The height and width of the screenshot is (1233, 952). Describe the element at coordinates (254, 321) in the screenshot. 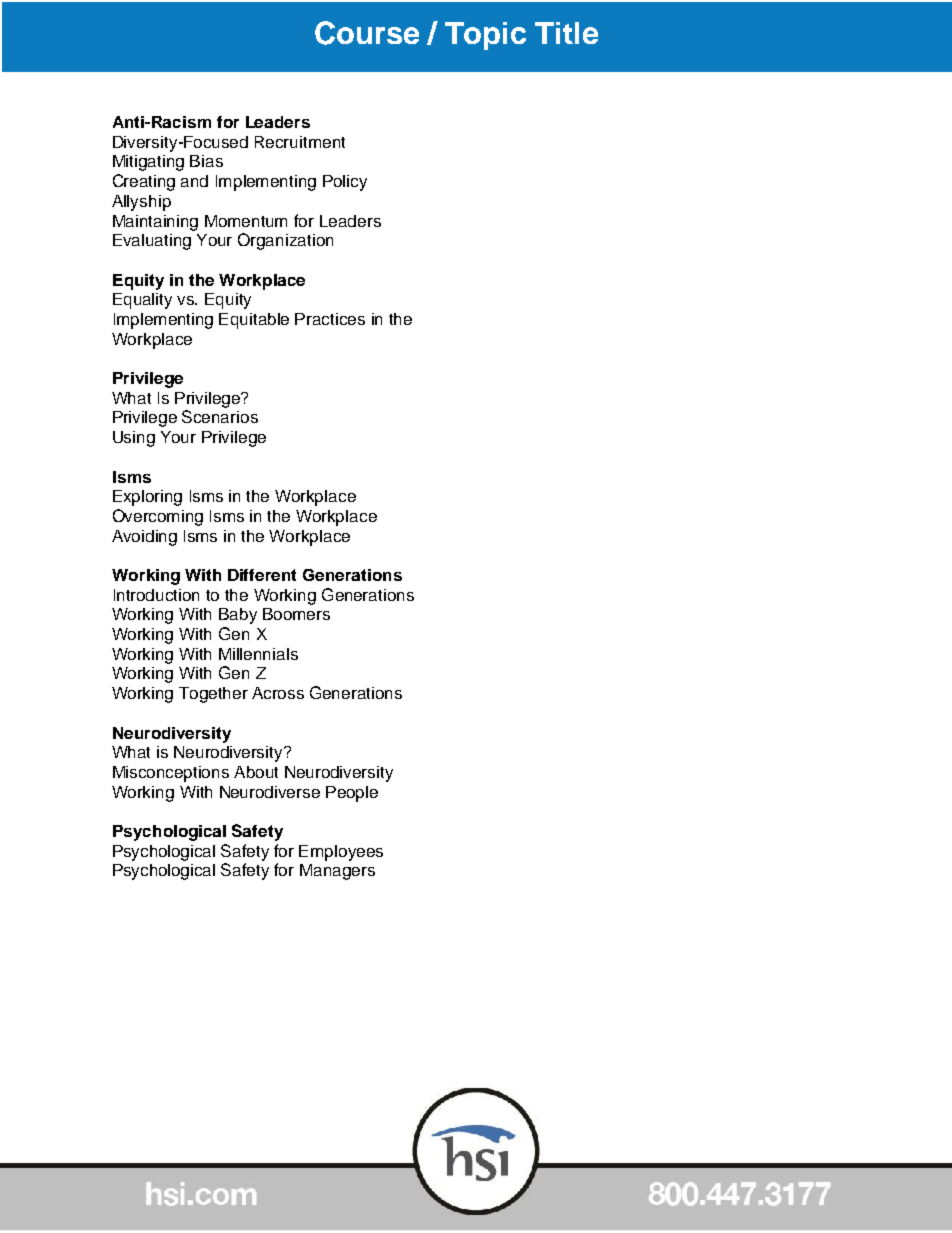

I see `Equitable` at that location.
